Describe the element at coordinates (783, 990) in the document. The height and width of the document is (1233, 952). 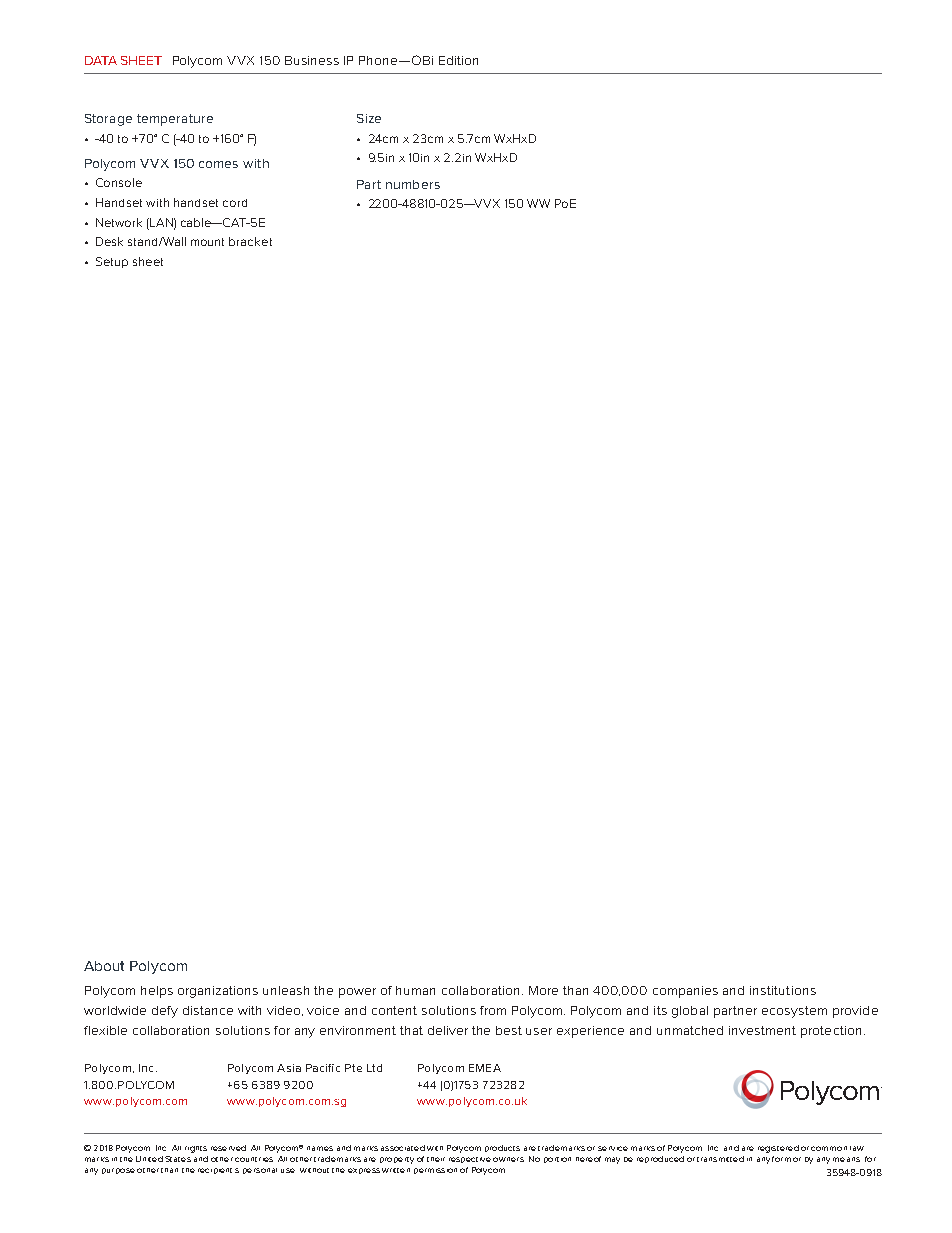
I see `institutions` at that location.
